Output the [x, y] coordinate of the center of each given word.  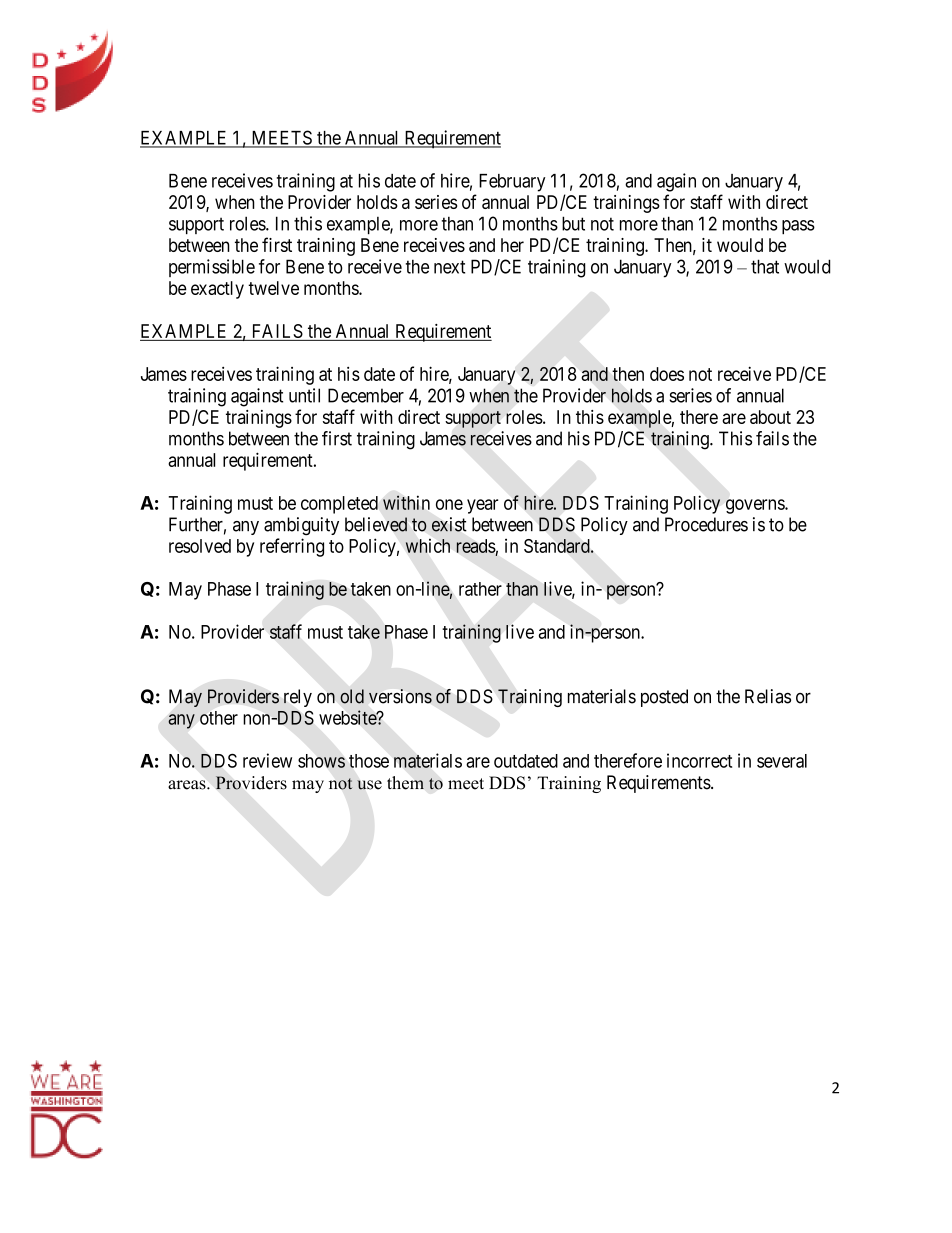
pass [798, 227]
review [267, 760]
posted [664, 698]
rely [298, 698]
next [449, 267]
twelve [273, 288]
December [366, 395]
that [765, 266]
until [304, 395]
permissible [212, 268]
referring [292, 547]
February [512, 183]
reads [476, 546]
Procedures [706, 524]
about [770, 417]
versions [400, 696]
